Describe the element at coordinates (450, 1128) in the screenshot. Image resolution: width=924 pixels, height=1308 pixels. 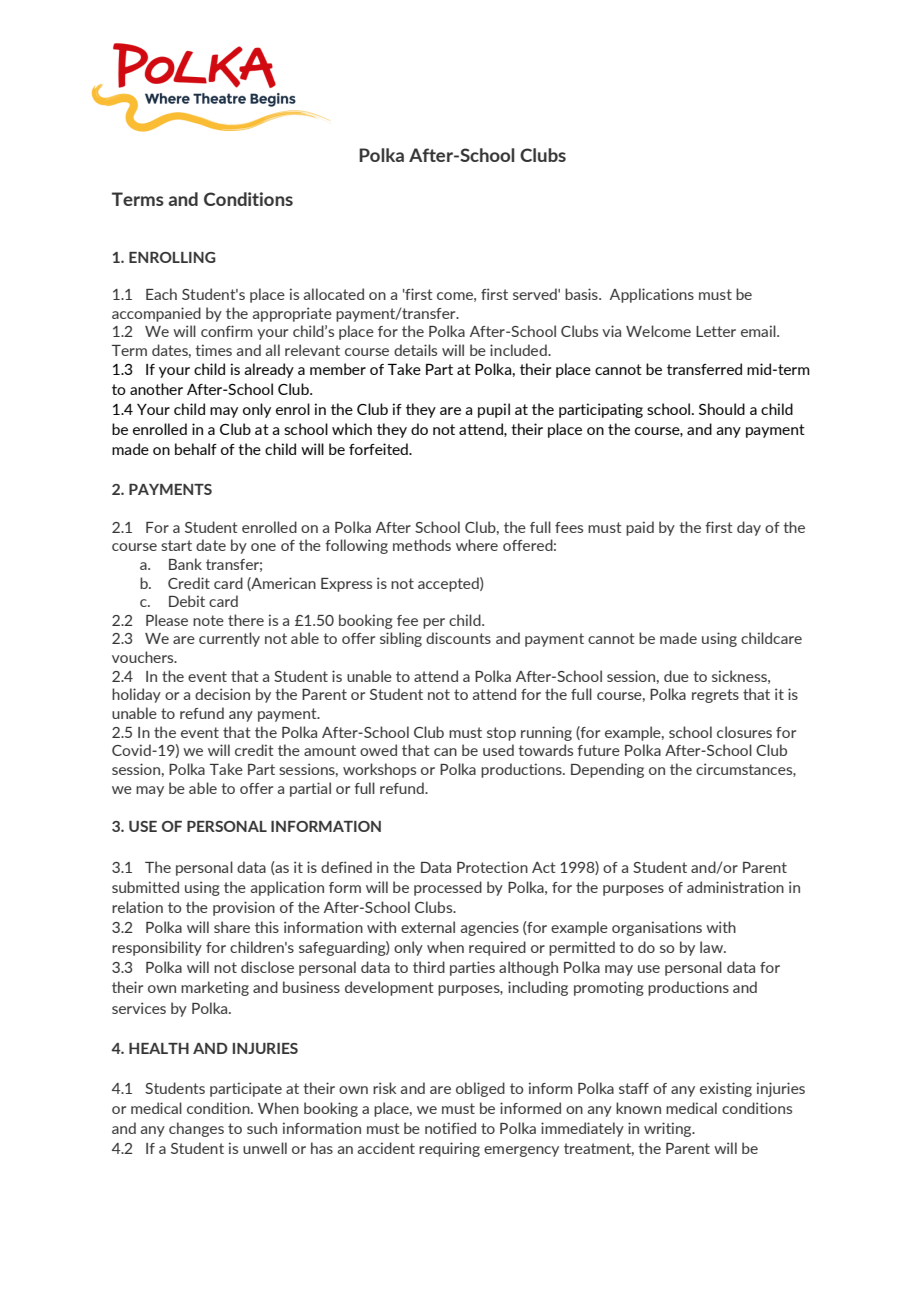
I see `notified` at that location.
